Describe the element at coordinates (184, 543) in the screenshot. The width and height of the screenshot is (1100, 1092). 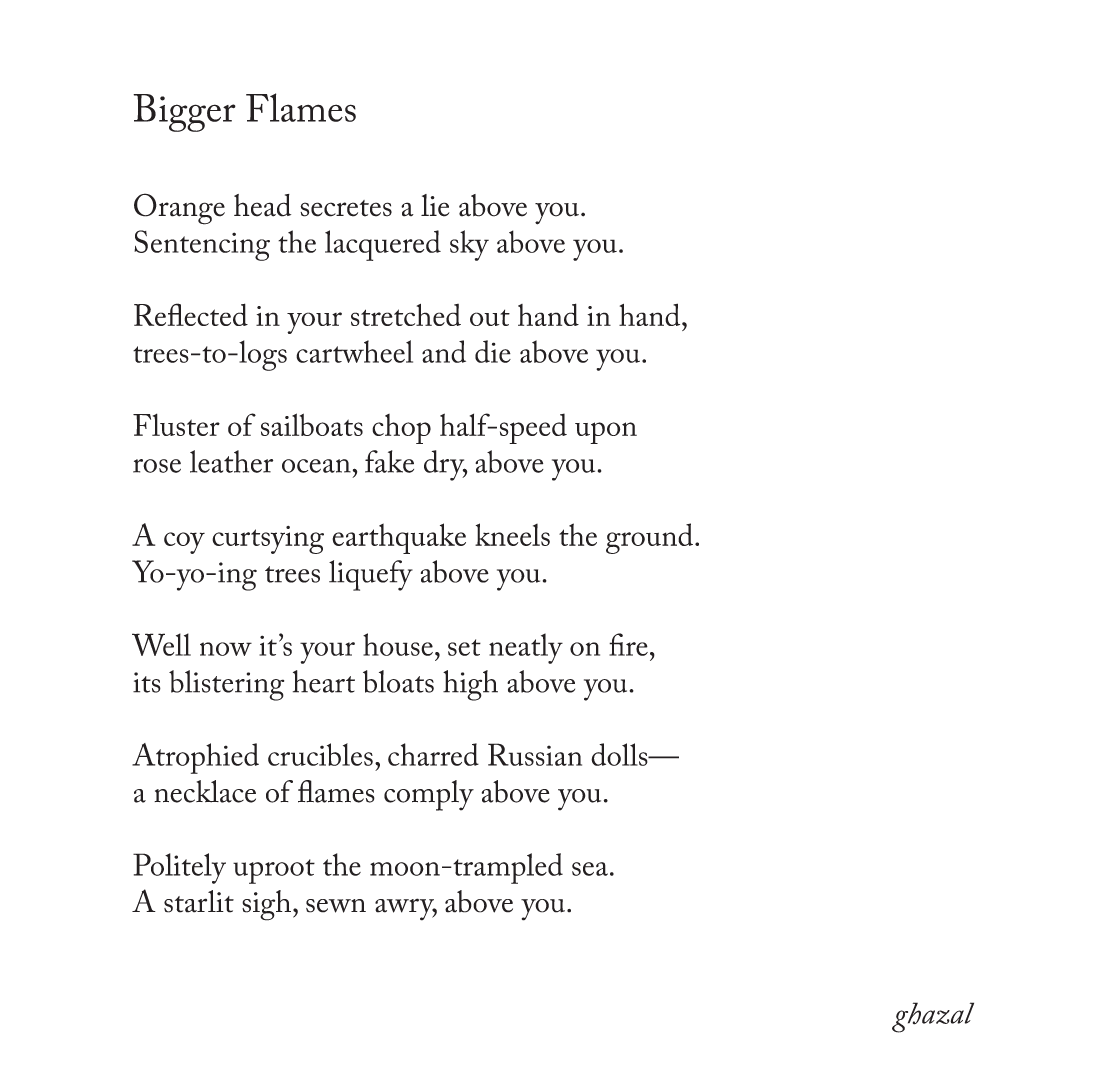
I see `coy` at that location.
